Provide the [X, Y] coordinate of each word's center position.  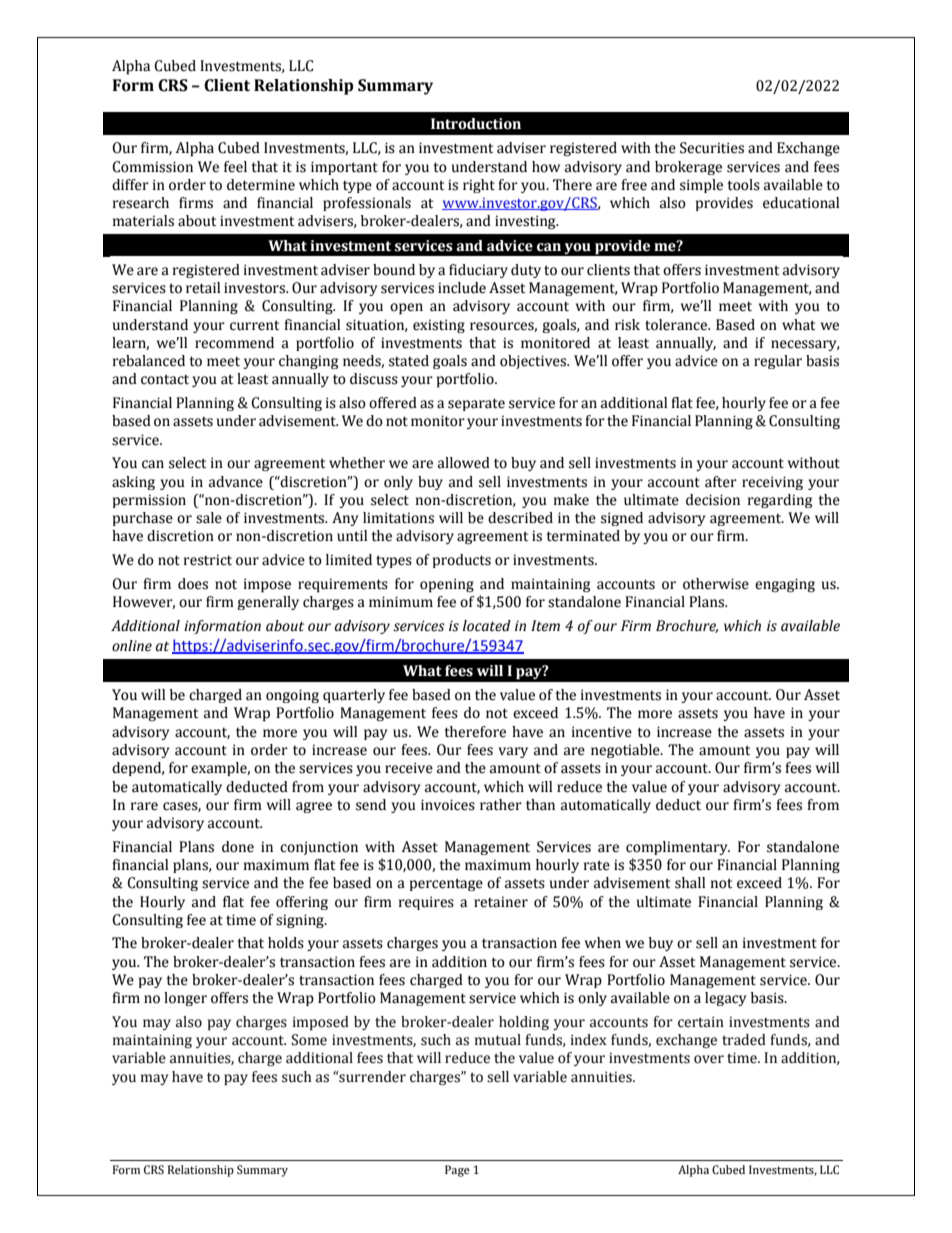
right [479, 186]
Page [457, 1171]
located [487, 626]
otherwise [716, 584]
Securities [712, 148]
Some [309, 1040]
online [132, 646]
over [709, 1059]
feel [235, 167]
